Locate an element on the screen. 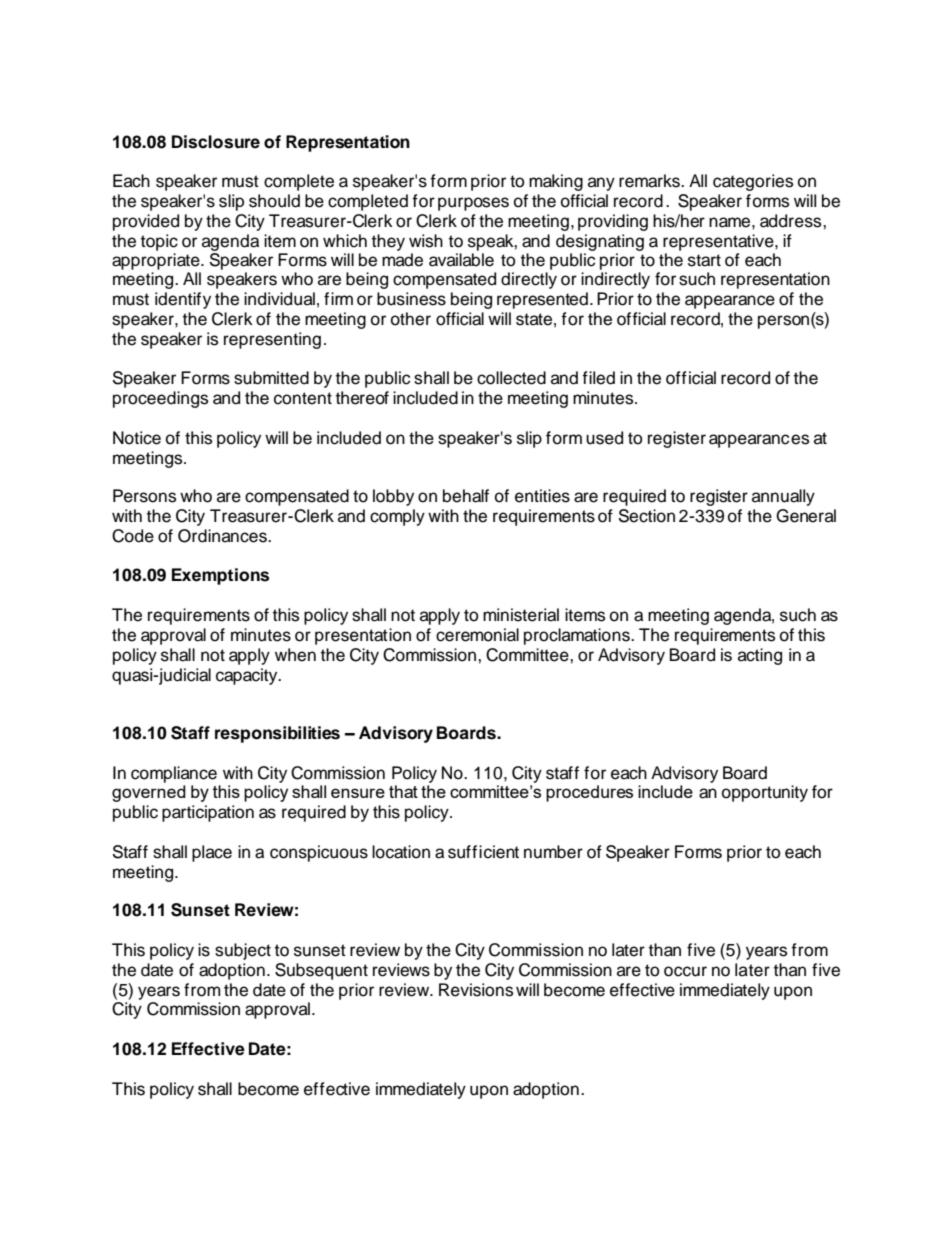  annually is located at coordinates (783, 497).
